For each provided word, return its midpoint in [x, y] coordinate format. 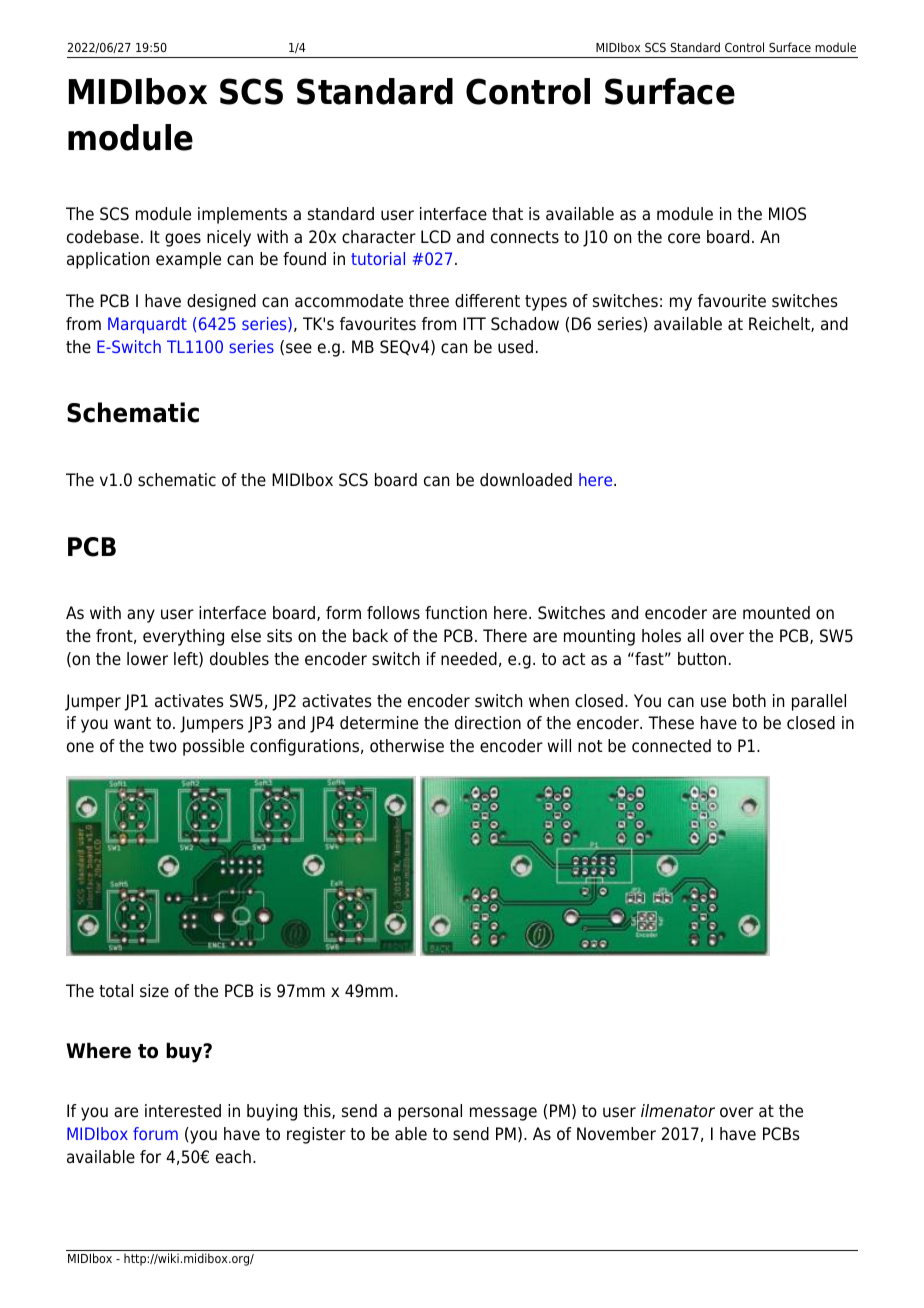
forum [155, 1133]
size [154, 991]
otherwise [407, 746]
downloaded [526, 480]
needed [469, 659]
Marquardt [147, 325]
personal [430, 1112]
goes [183, 240]
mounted [776, 613]
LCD [436, 237]
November [616, 1134]
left [187, 659]
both [749, 701]
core [684, 238]
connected [671, 746]
